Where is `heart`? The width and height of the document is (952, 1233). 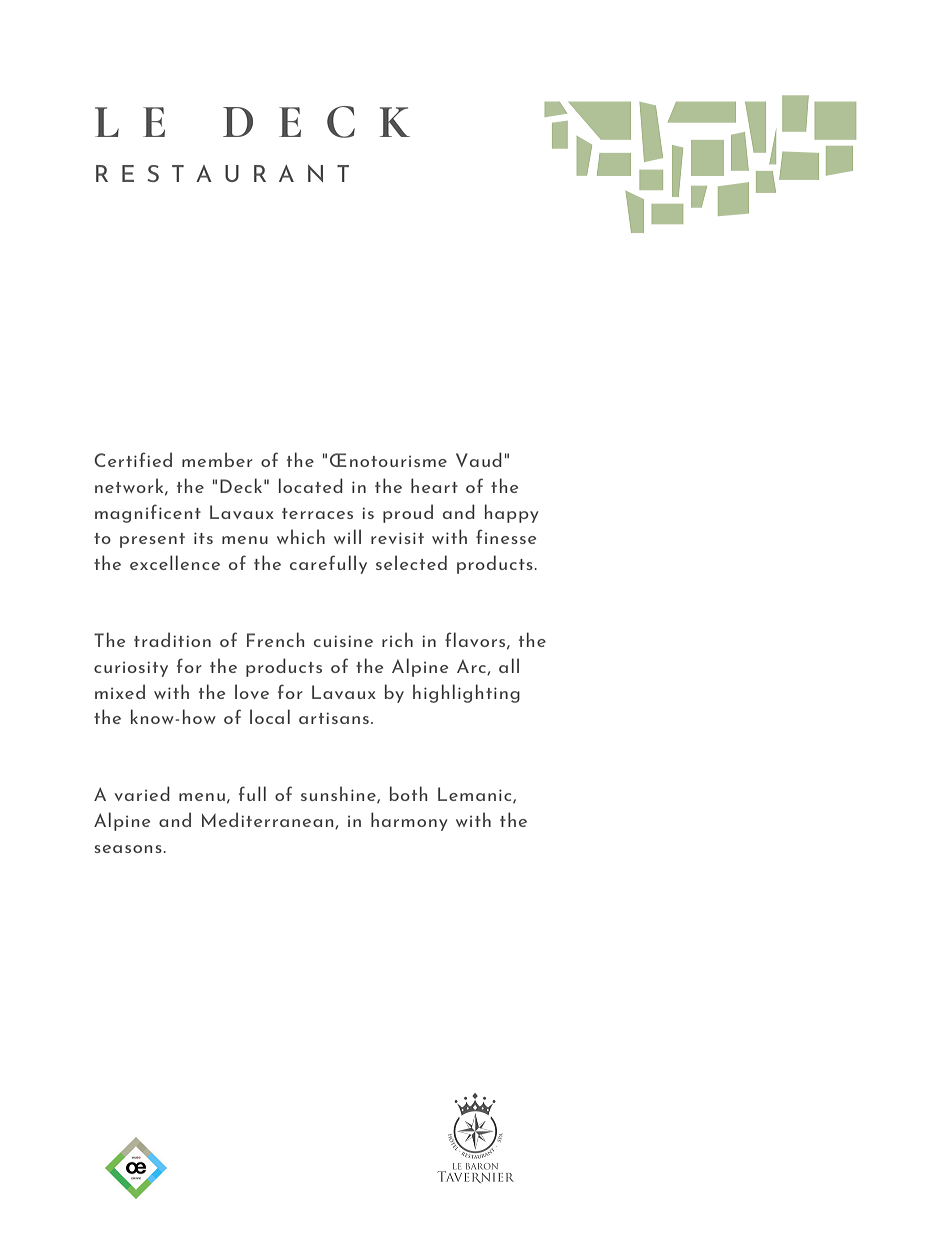
heart is located at coordinates (434, 485).
